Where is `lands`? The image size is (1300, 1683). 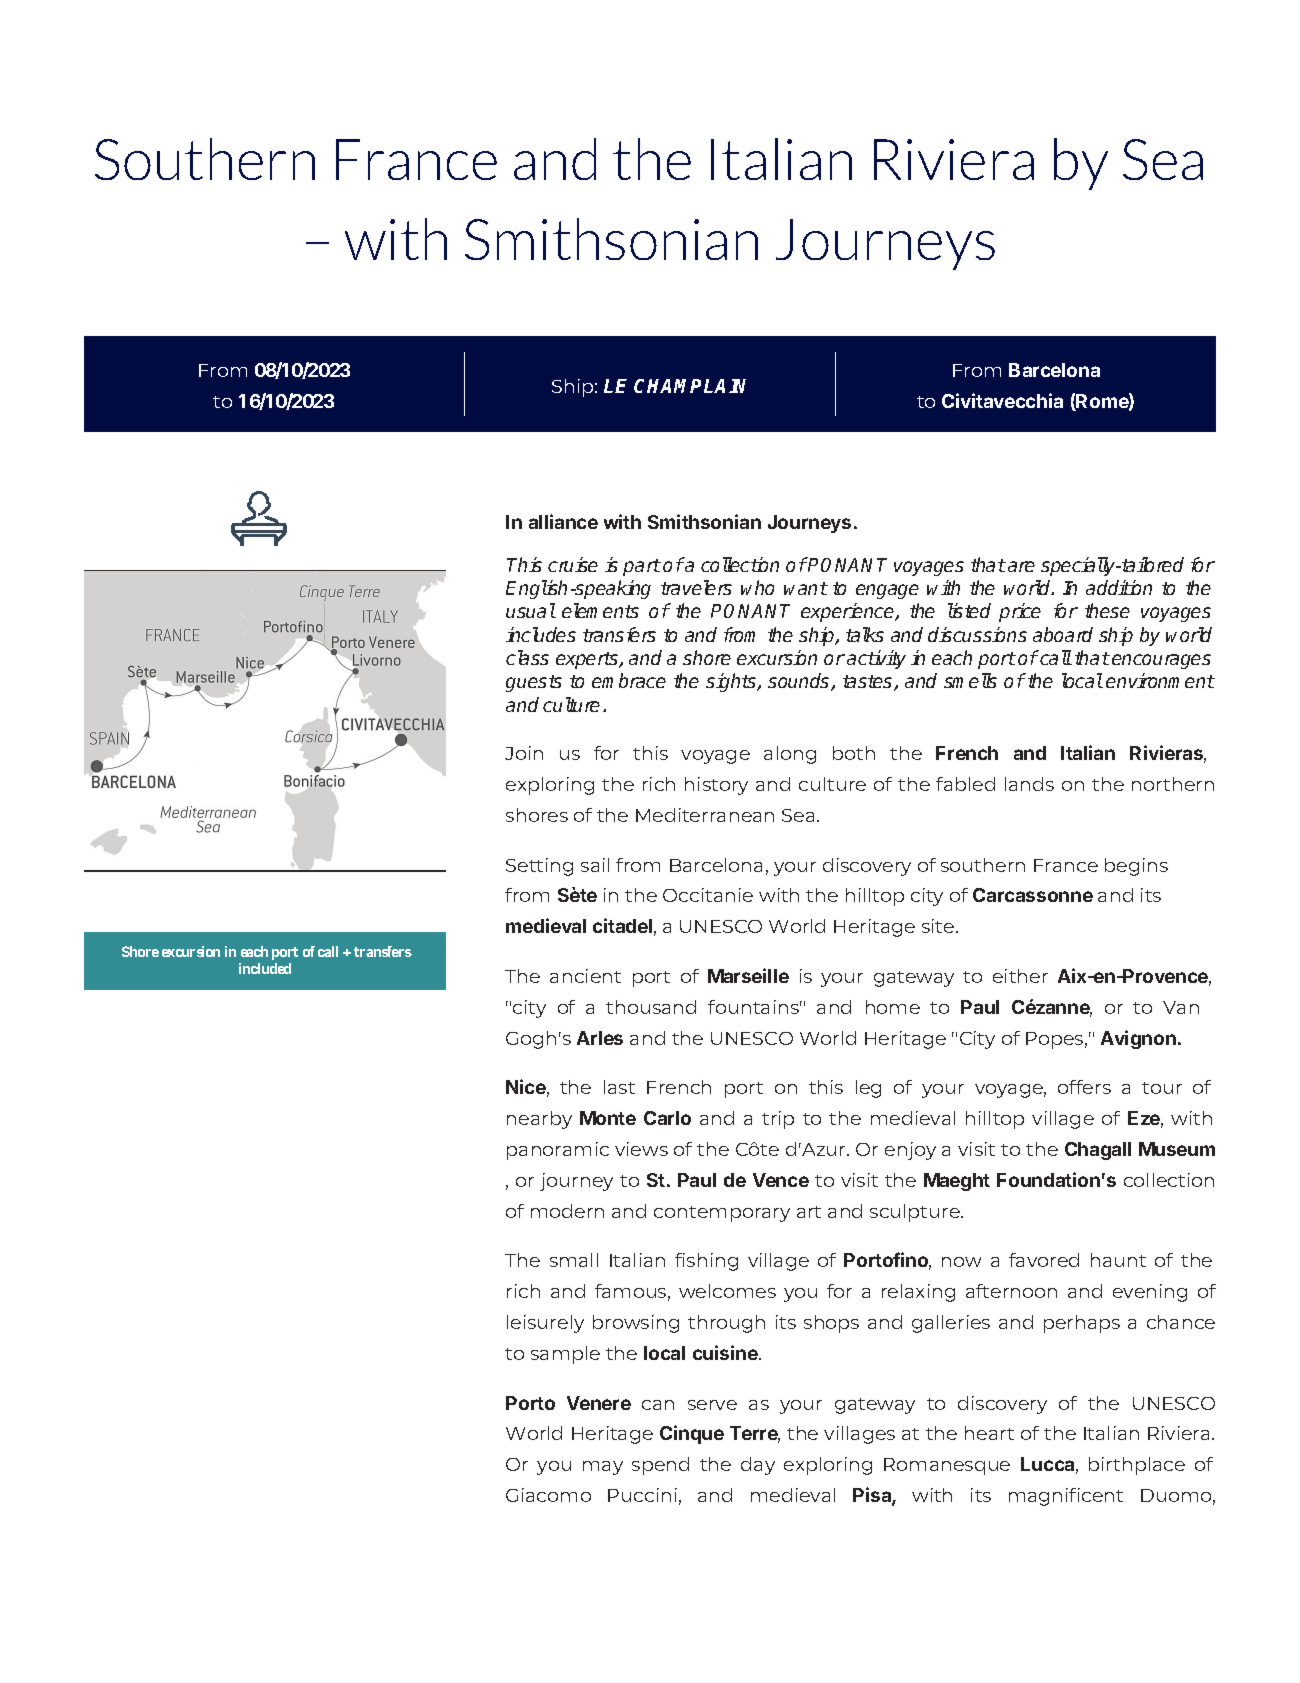
lands is located at coordinates (1029, 784).
